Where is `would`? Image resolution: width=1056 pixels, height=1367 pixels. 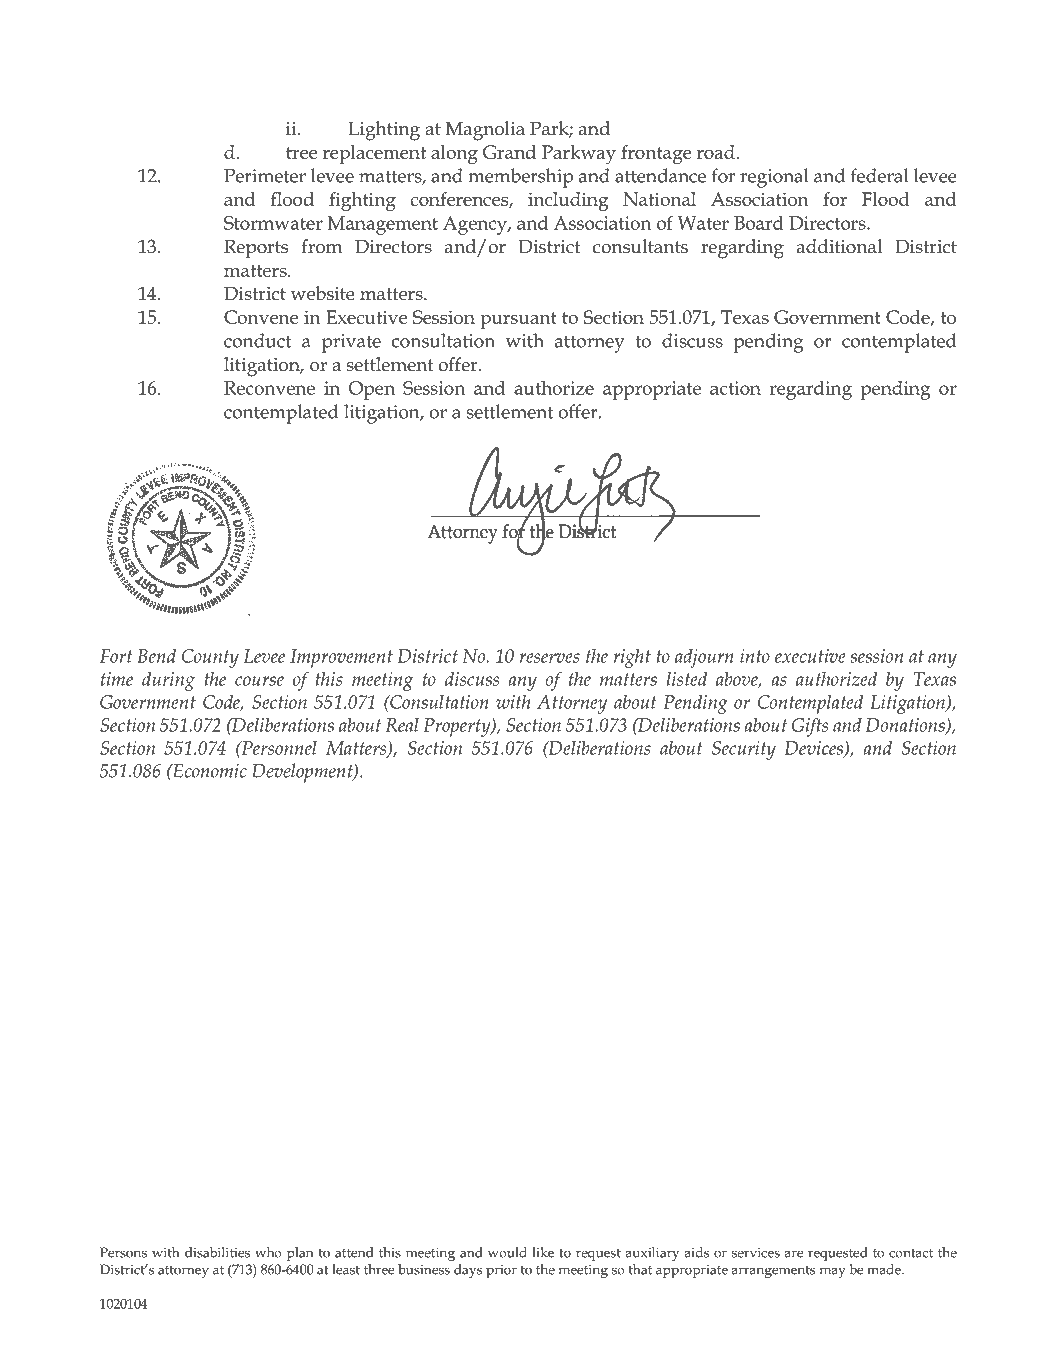
would is located at coordinates (507, 1252).
